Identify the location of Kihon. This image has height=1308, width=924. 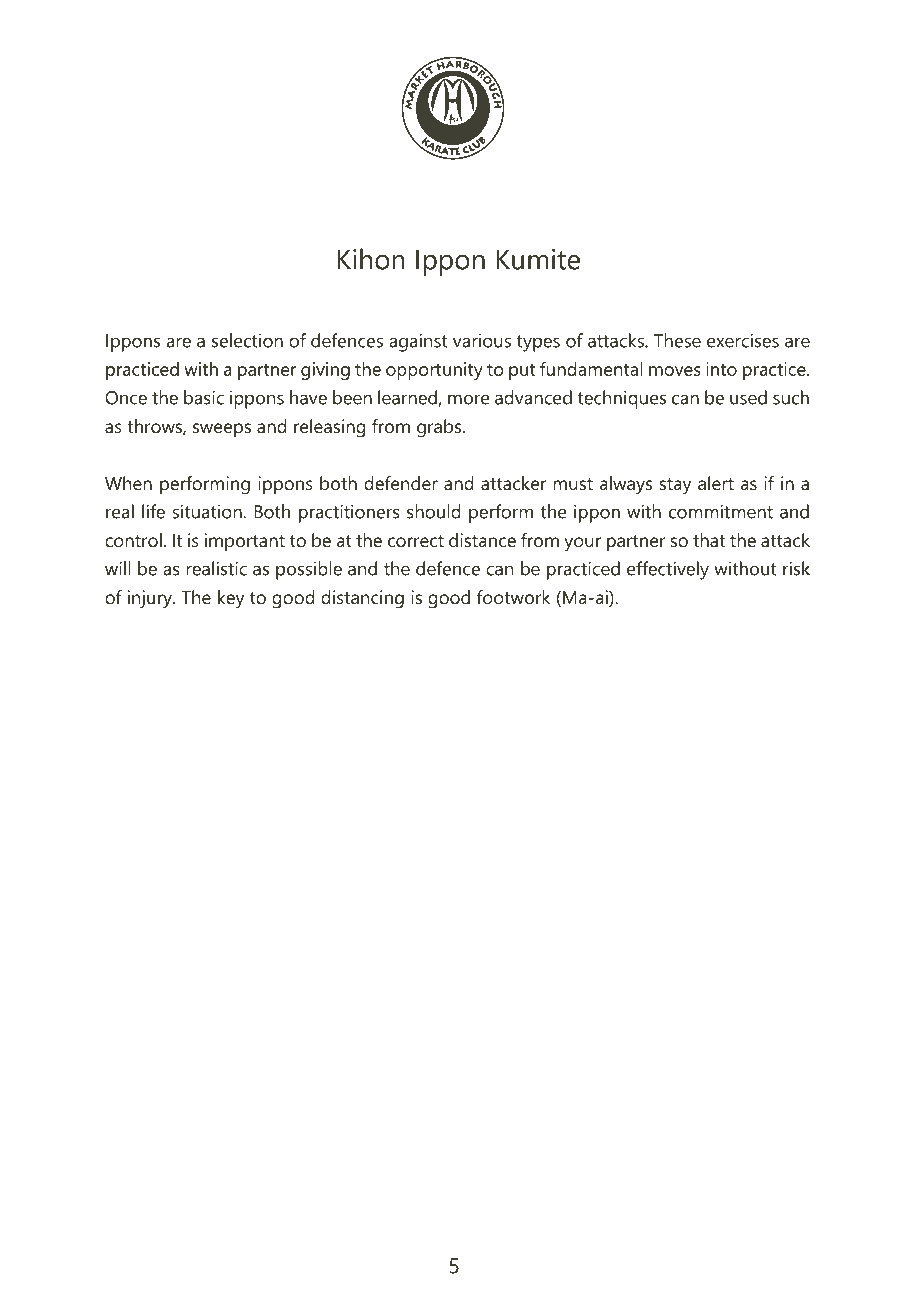
(371, 259).
